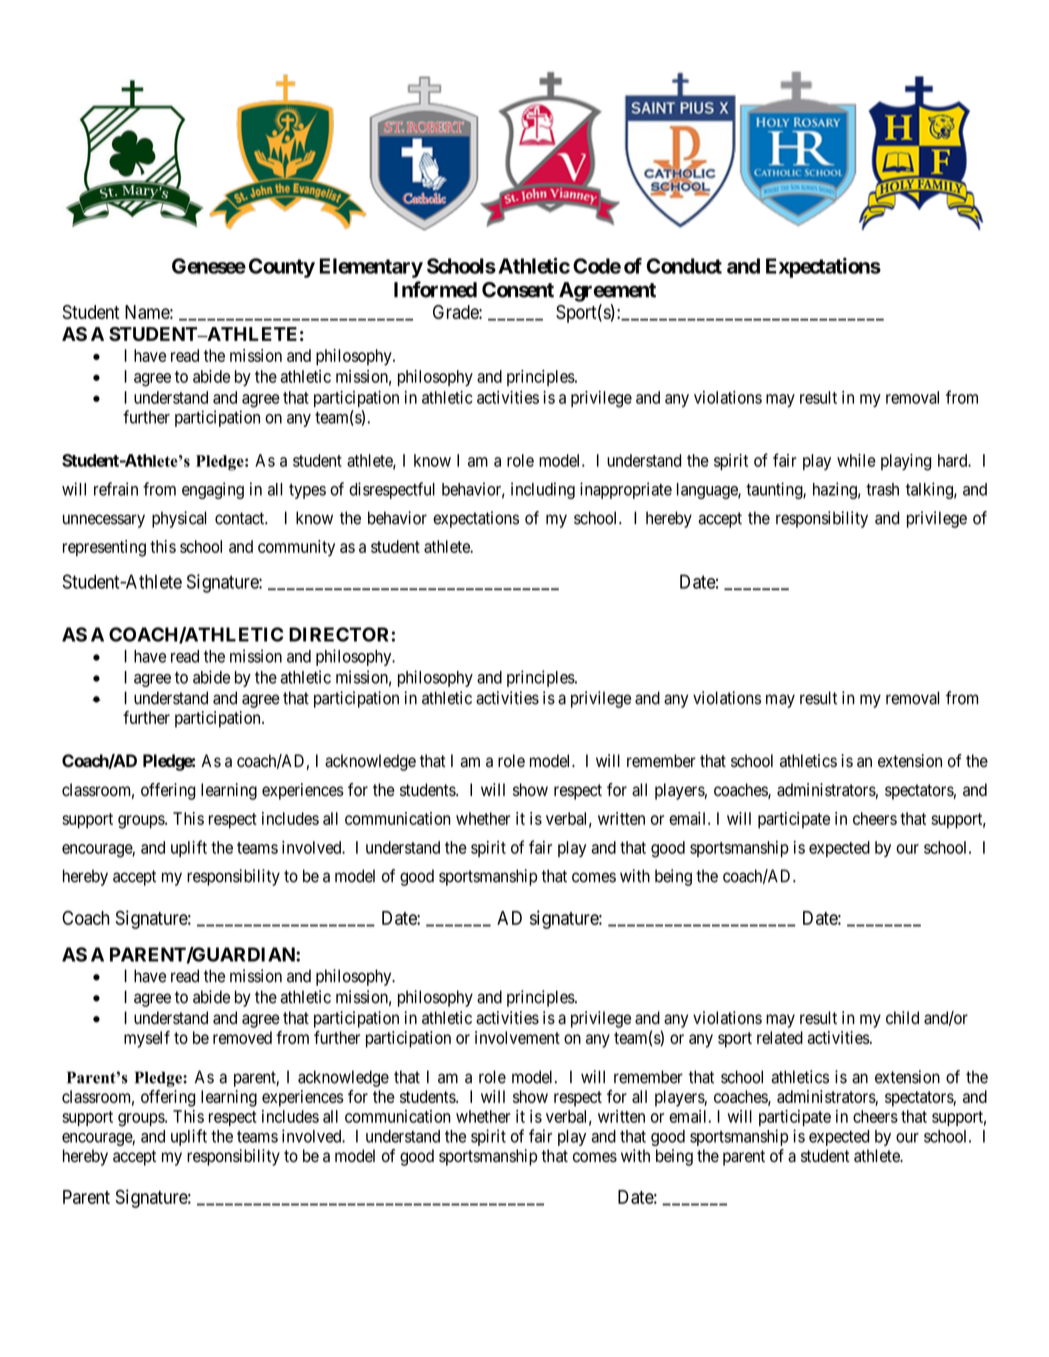 Image resolution: width=1049 pixels, height=1357 pixels. What do you see at coordinates (684, 266) in the page?
I see `Conduct` at bounding box center [684, 266].
